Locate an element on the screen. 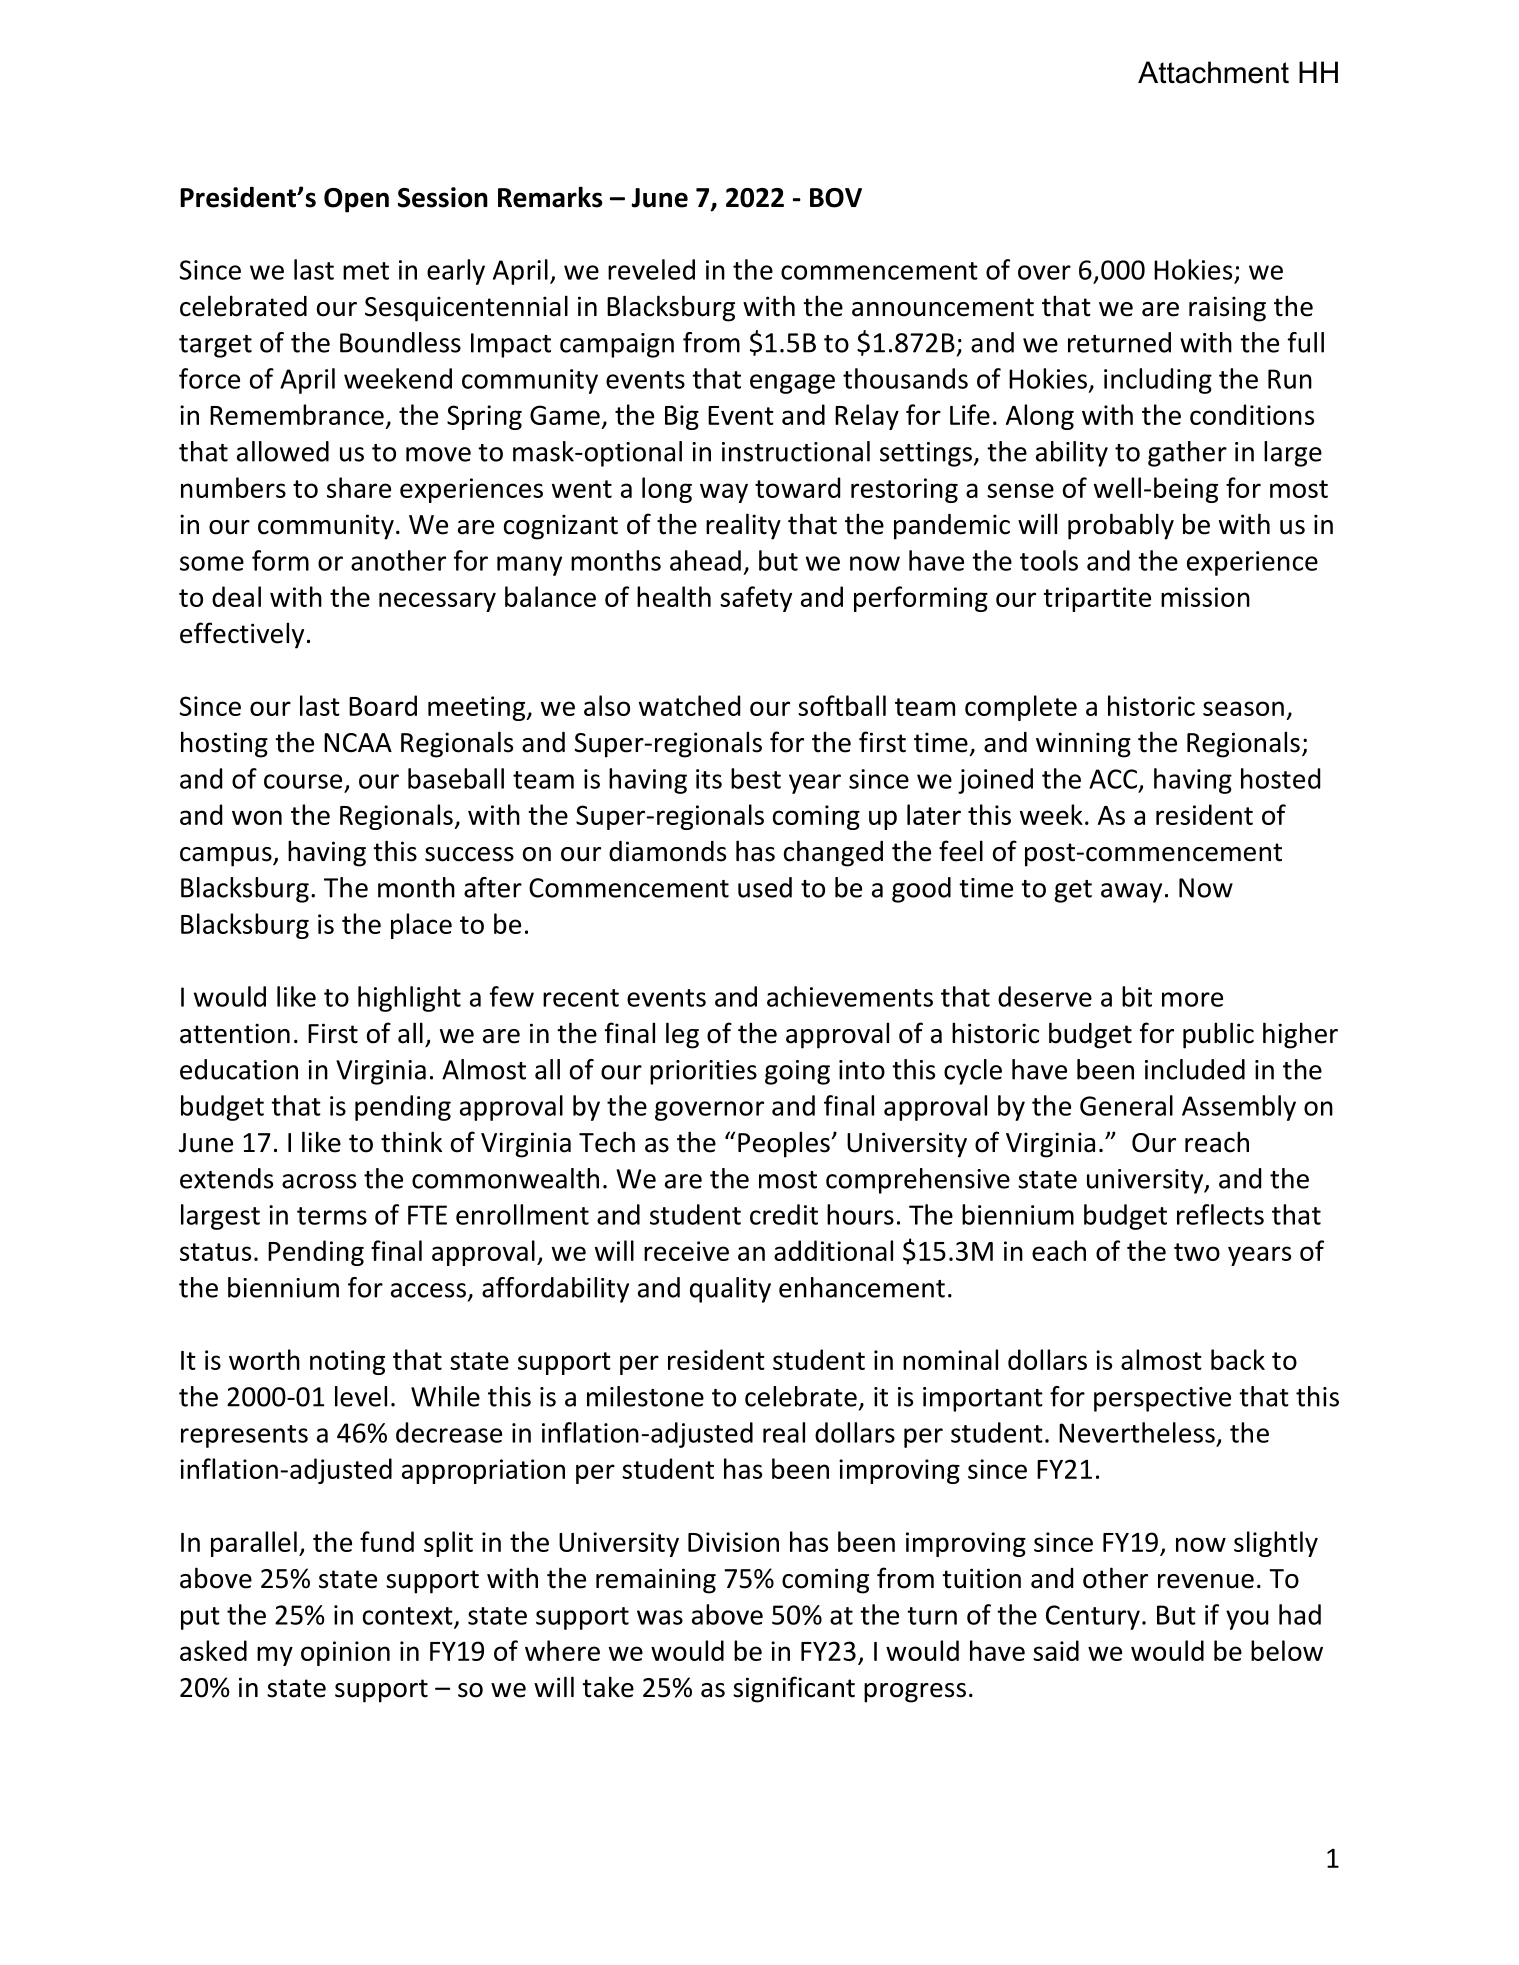  reveled is located at coordinates (651, 269).
